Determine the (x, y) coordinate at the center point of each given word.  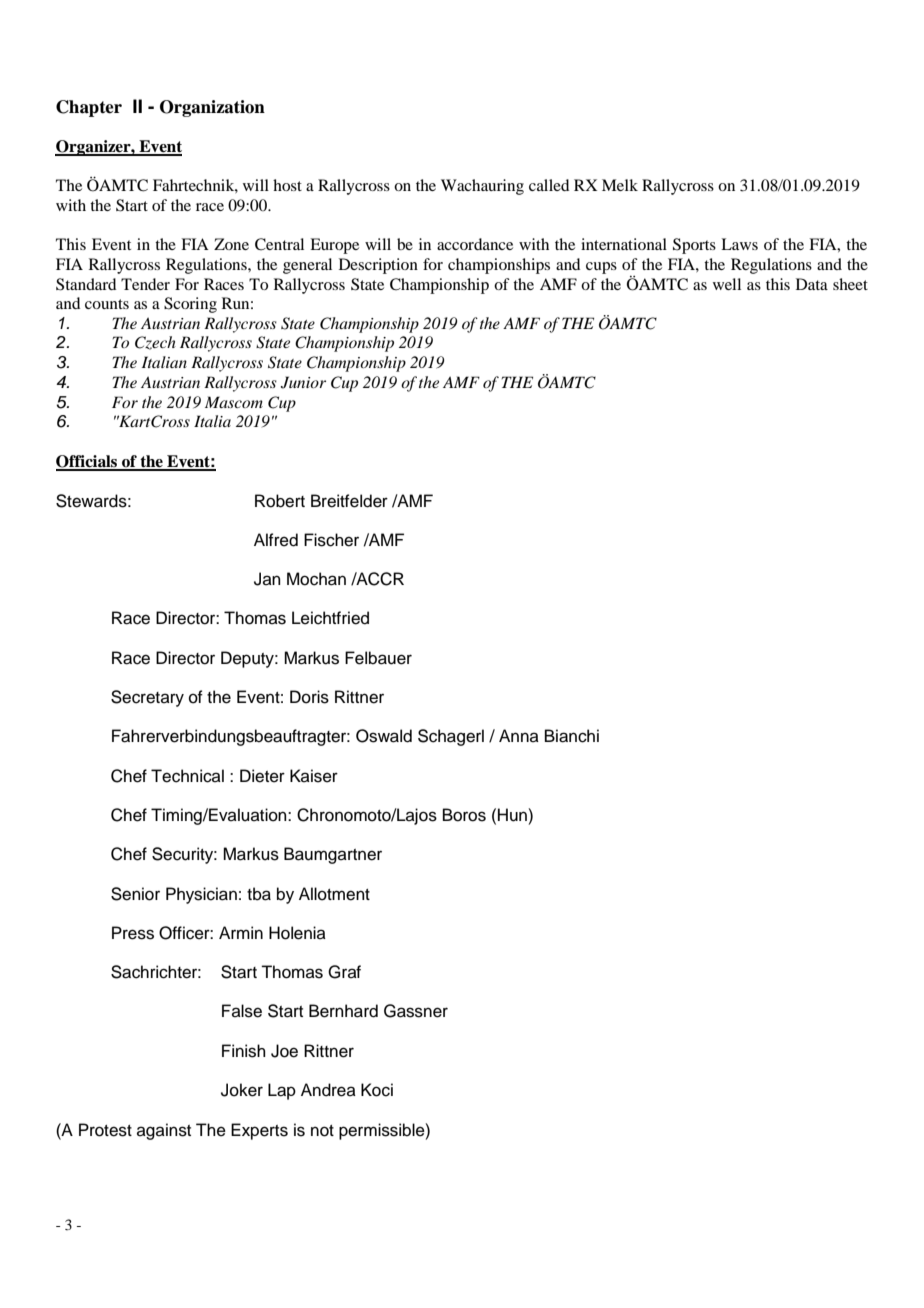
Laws (739, 244)
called (549, 185)
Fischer (331, 540)
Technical (187, 776)
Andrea (328, 1090)
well (727, 284)
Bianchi (572, 736)
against (164, 1131)
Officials (88, 462)
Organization (212, 108)
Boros (464, 815)
